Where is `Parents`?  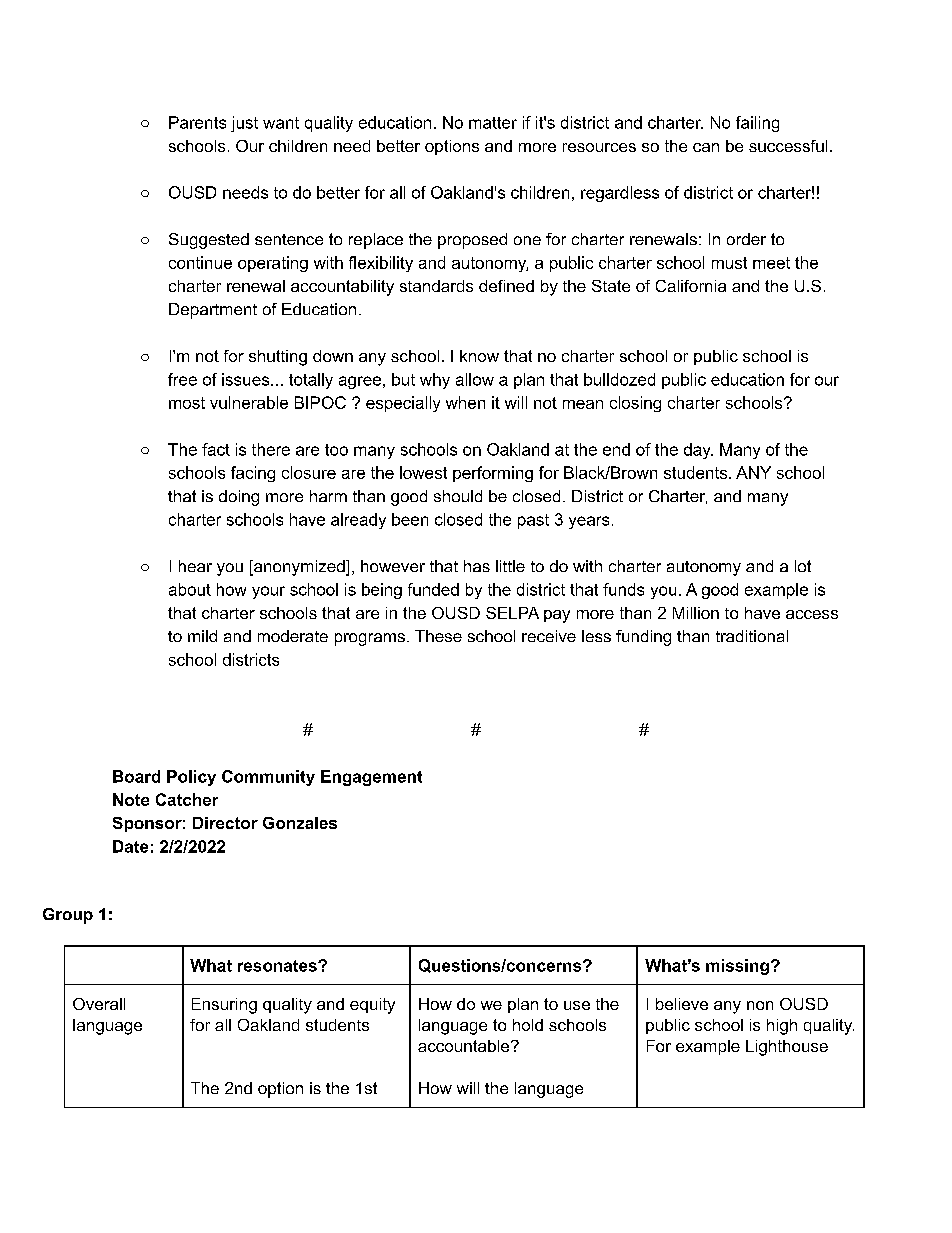
Parents is located at coordinates (197, 122).
